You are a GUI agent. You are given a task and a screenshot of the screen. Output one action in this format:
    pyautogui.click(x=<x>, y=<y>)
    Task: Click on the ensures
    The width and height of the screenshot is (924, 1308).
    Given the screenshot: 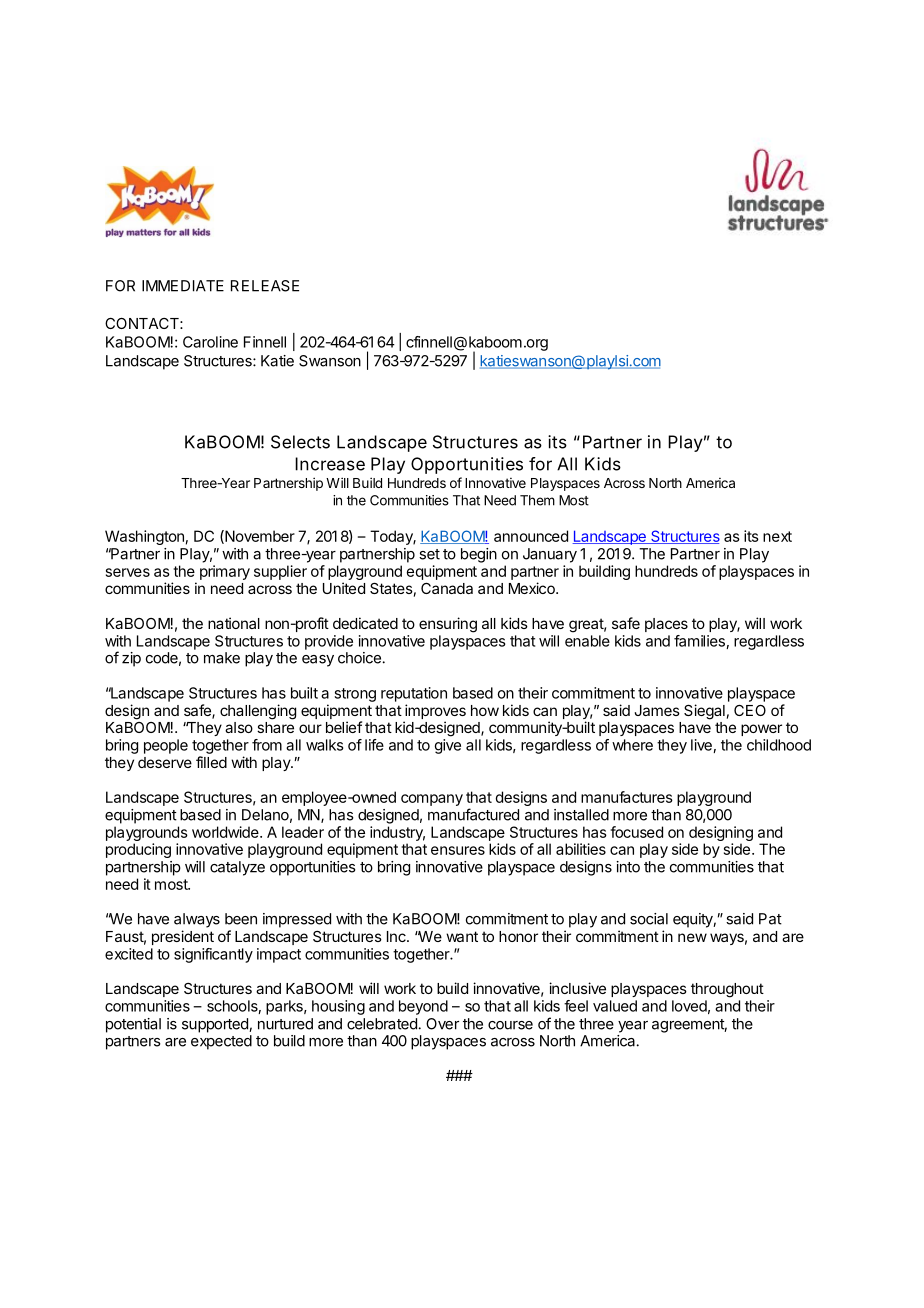 What is the action you would take?
    pyautogui.click(x=458, y=850)
